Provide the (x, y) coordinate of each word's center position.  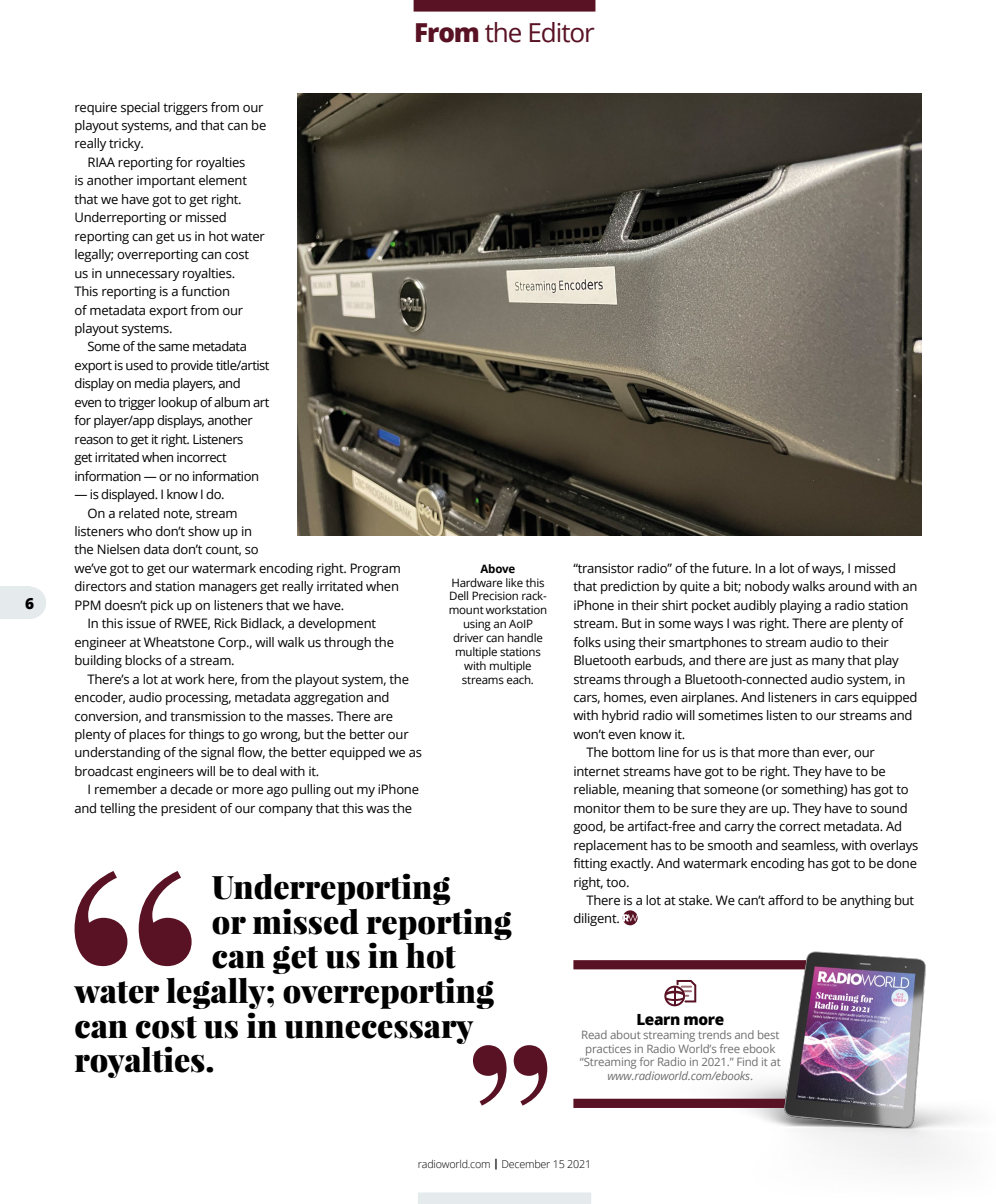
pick (162, 606)
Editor (562, 32)
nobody (767, 587)
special (140, 108)
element (223, 180)
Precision (495, 596)
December (526, 1164)
